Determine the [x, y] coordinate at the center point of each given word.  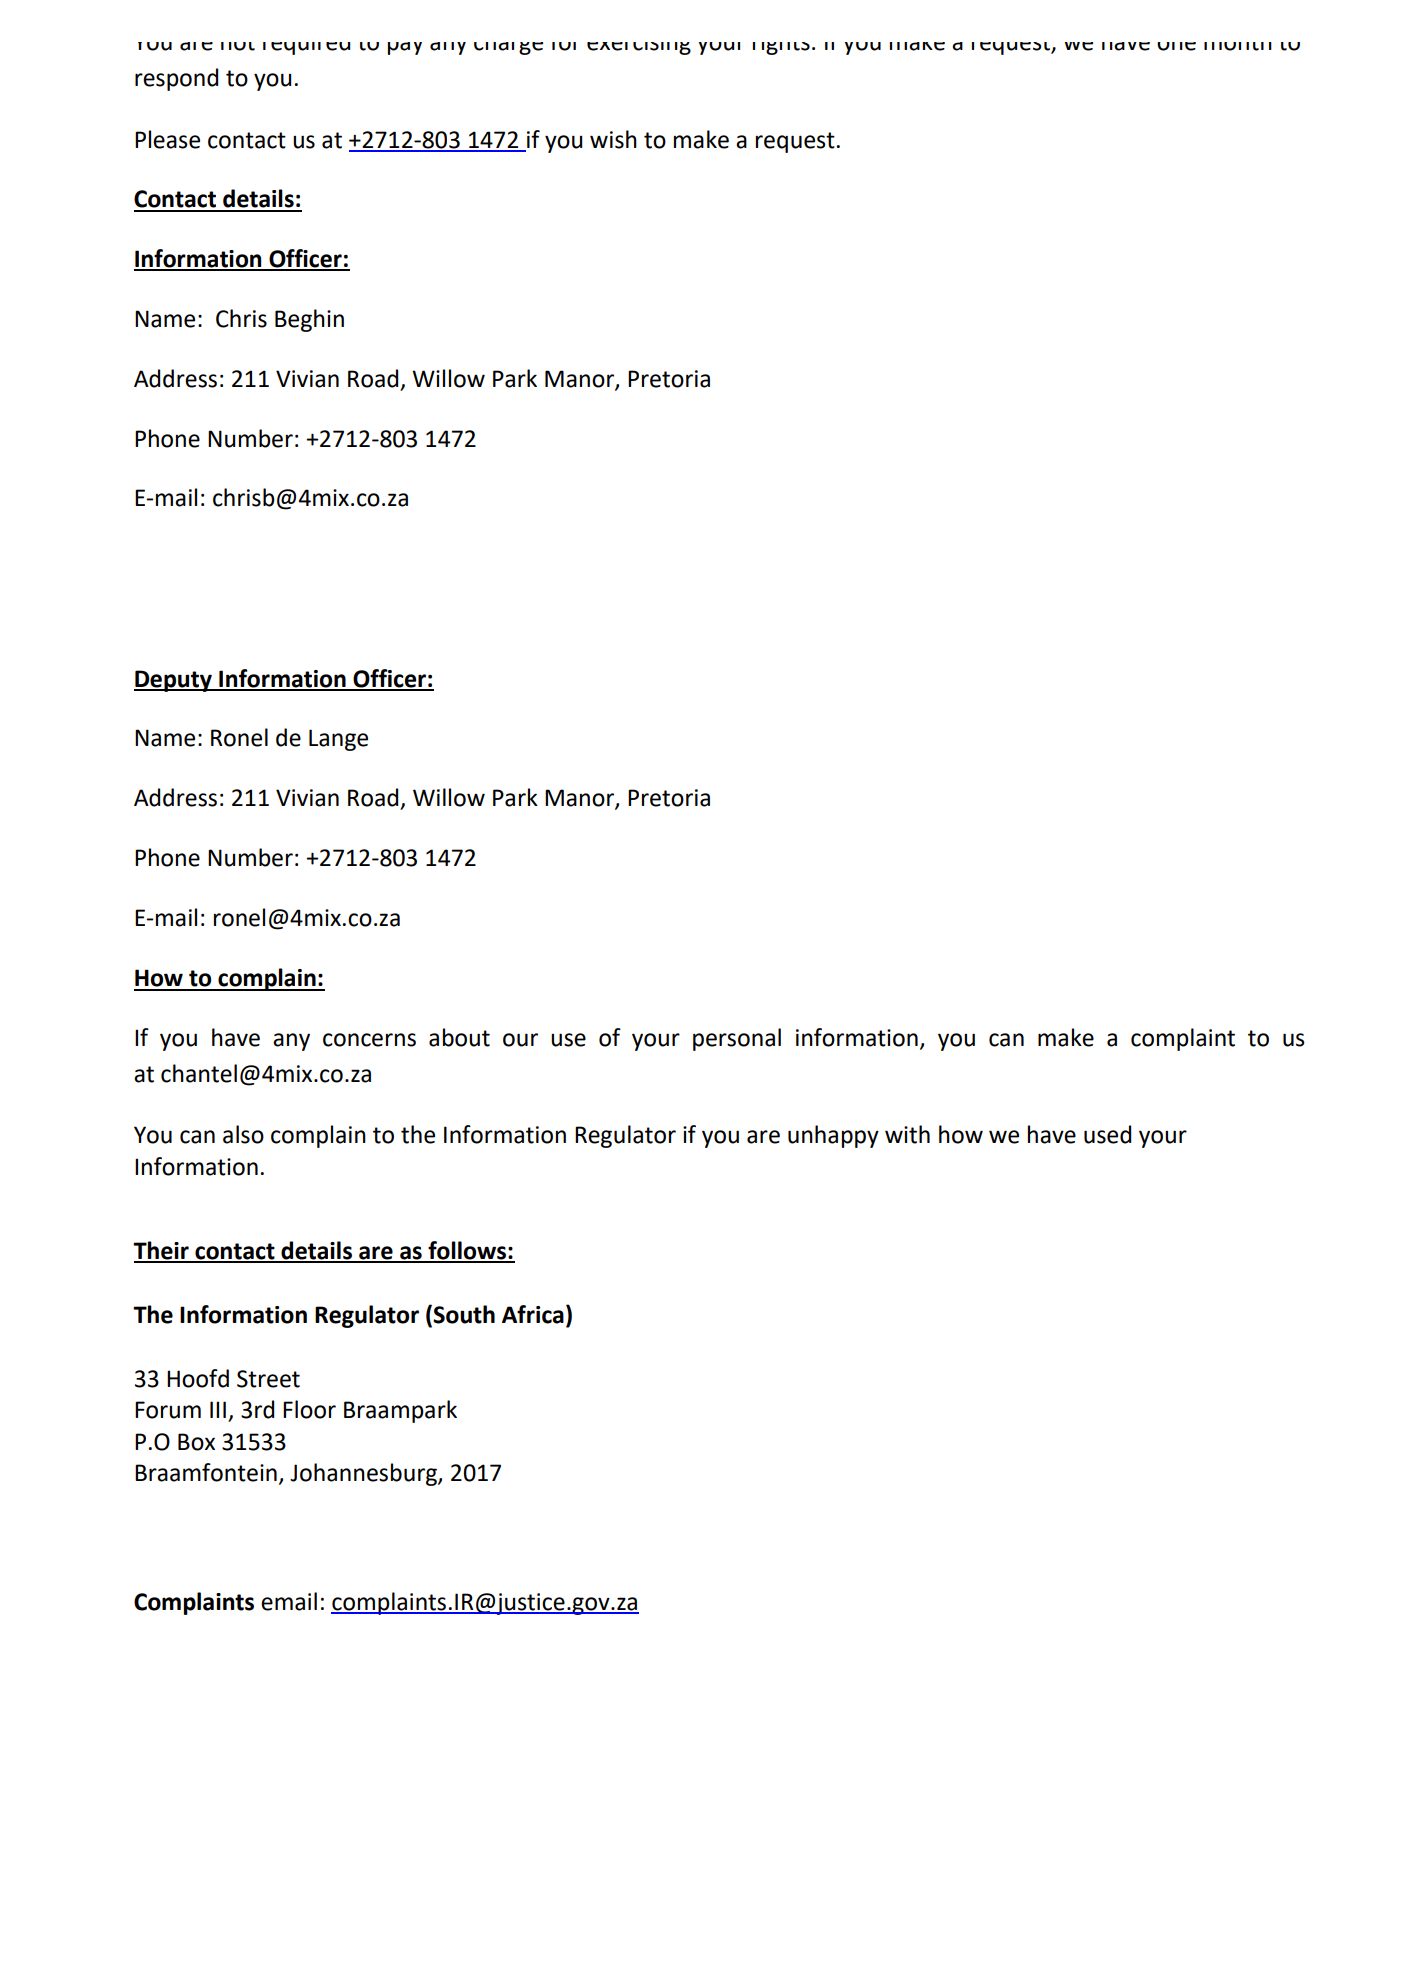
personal [737, 1039]
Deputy [174, 681]
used [1107, 1134]
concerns [369, 1040]
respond [176, 79]
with [907, 1134]
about [459, 1037]
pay [405, 48]
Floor [309, 1409]
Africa [533, 1314]
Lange [338, 740]
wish [613, 139]
